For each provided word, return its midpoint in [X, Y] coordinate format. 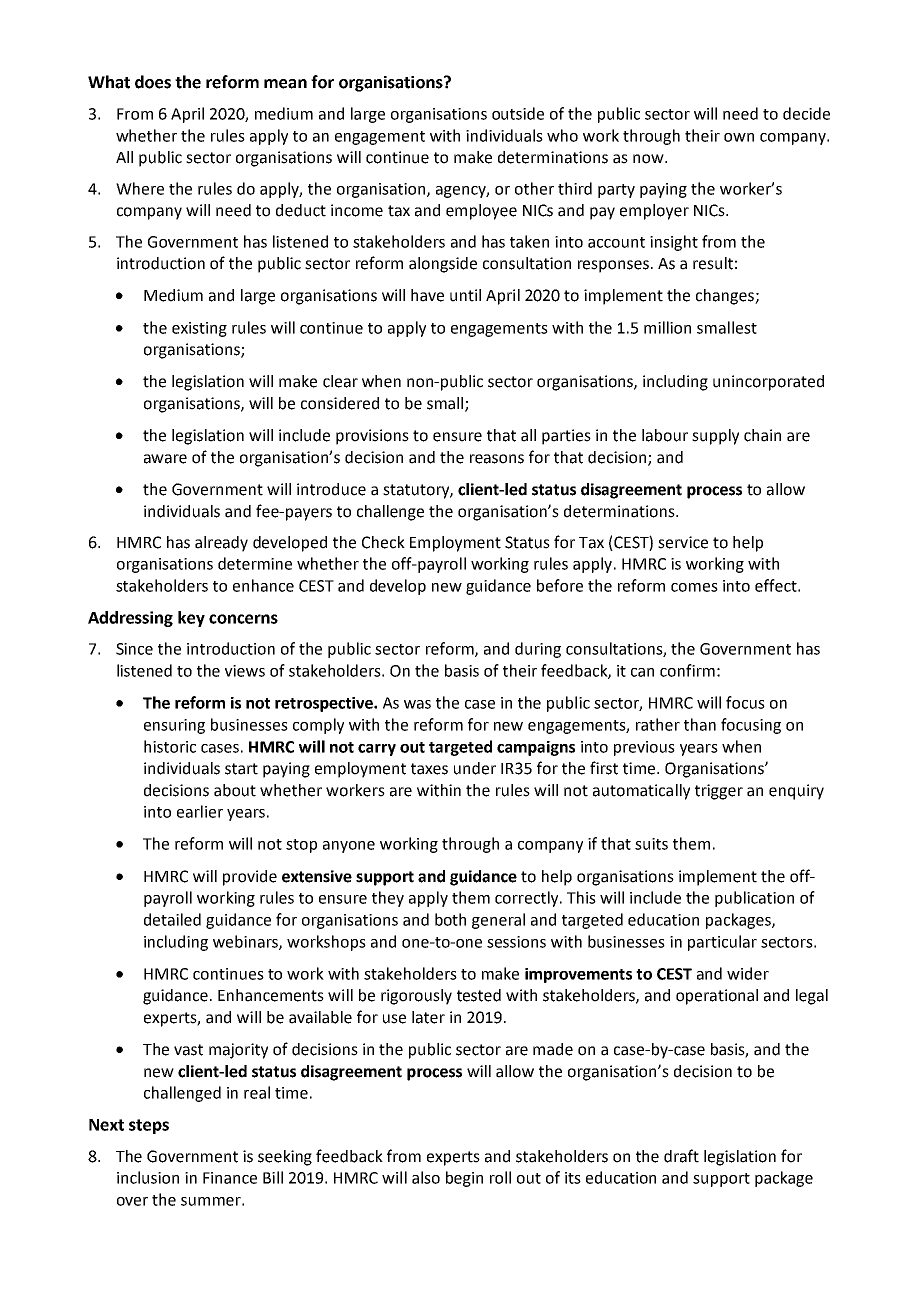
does [153, 82]
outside [518, 113]
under [475, 768]
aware [165, 459]
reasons [497, 459]
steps [149, 1126]
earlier [200, 811]
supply [715, 437]
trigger [719, 792]
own [739, 137]
